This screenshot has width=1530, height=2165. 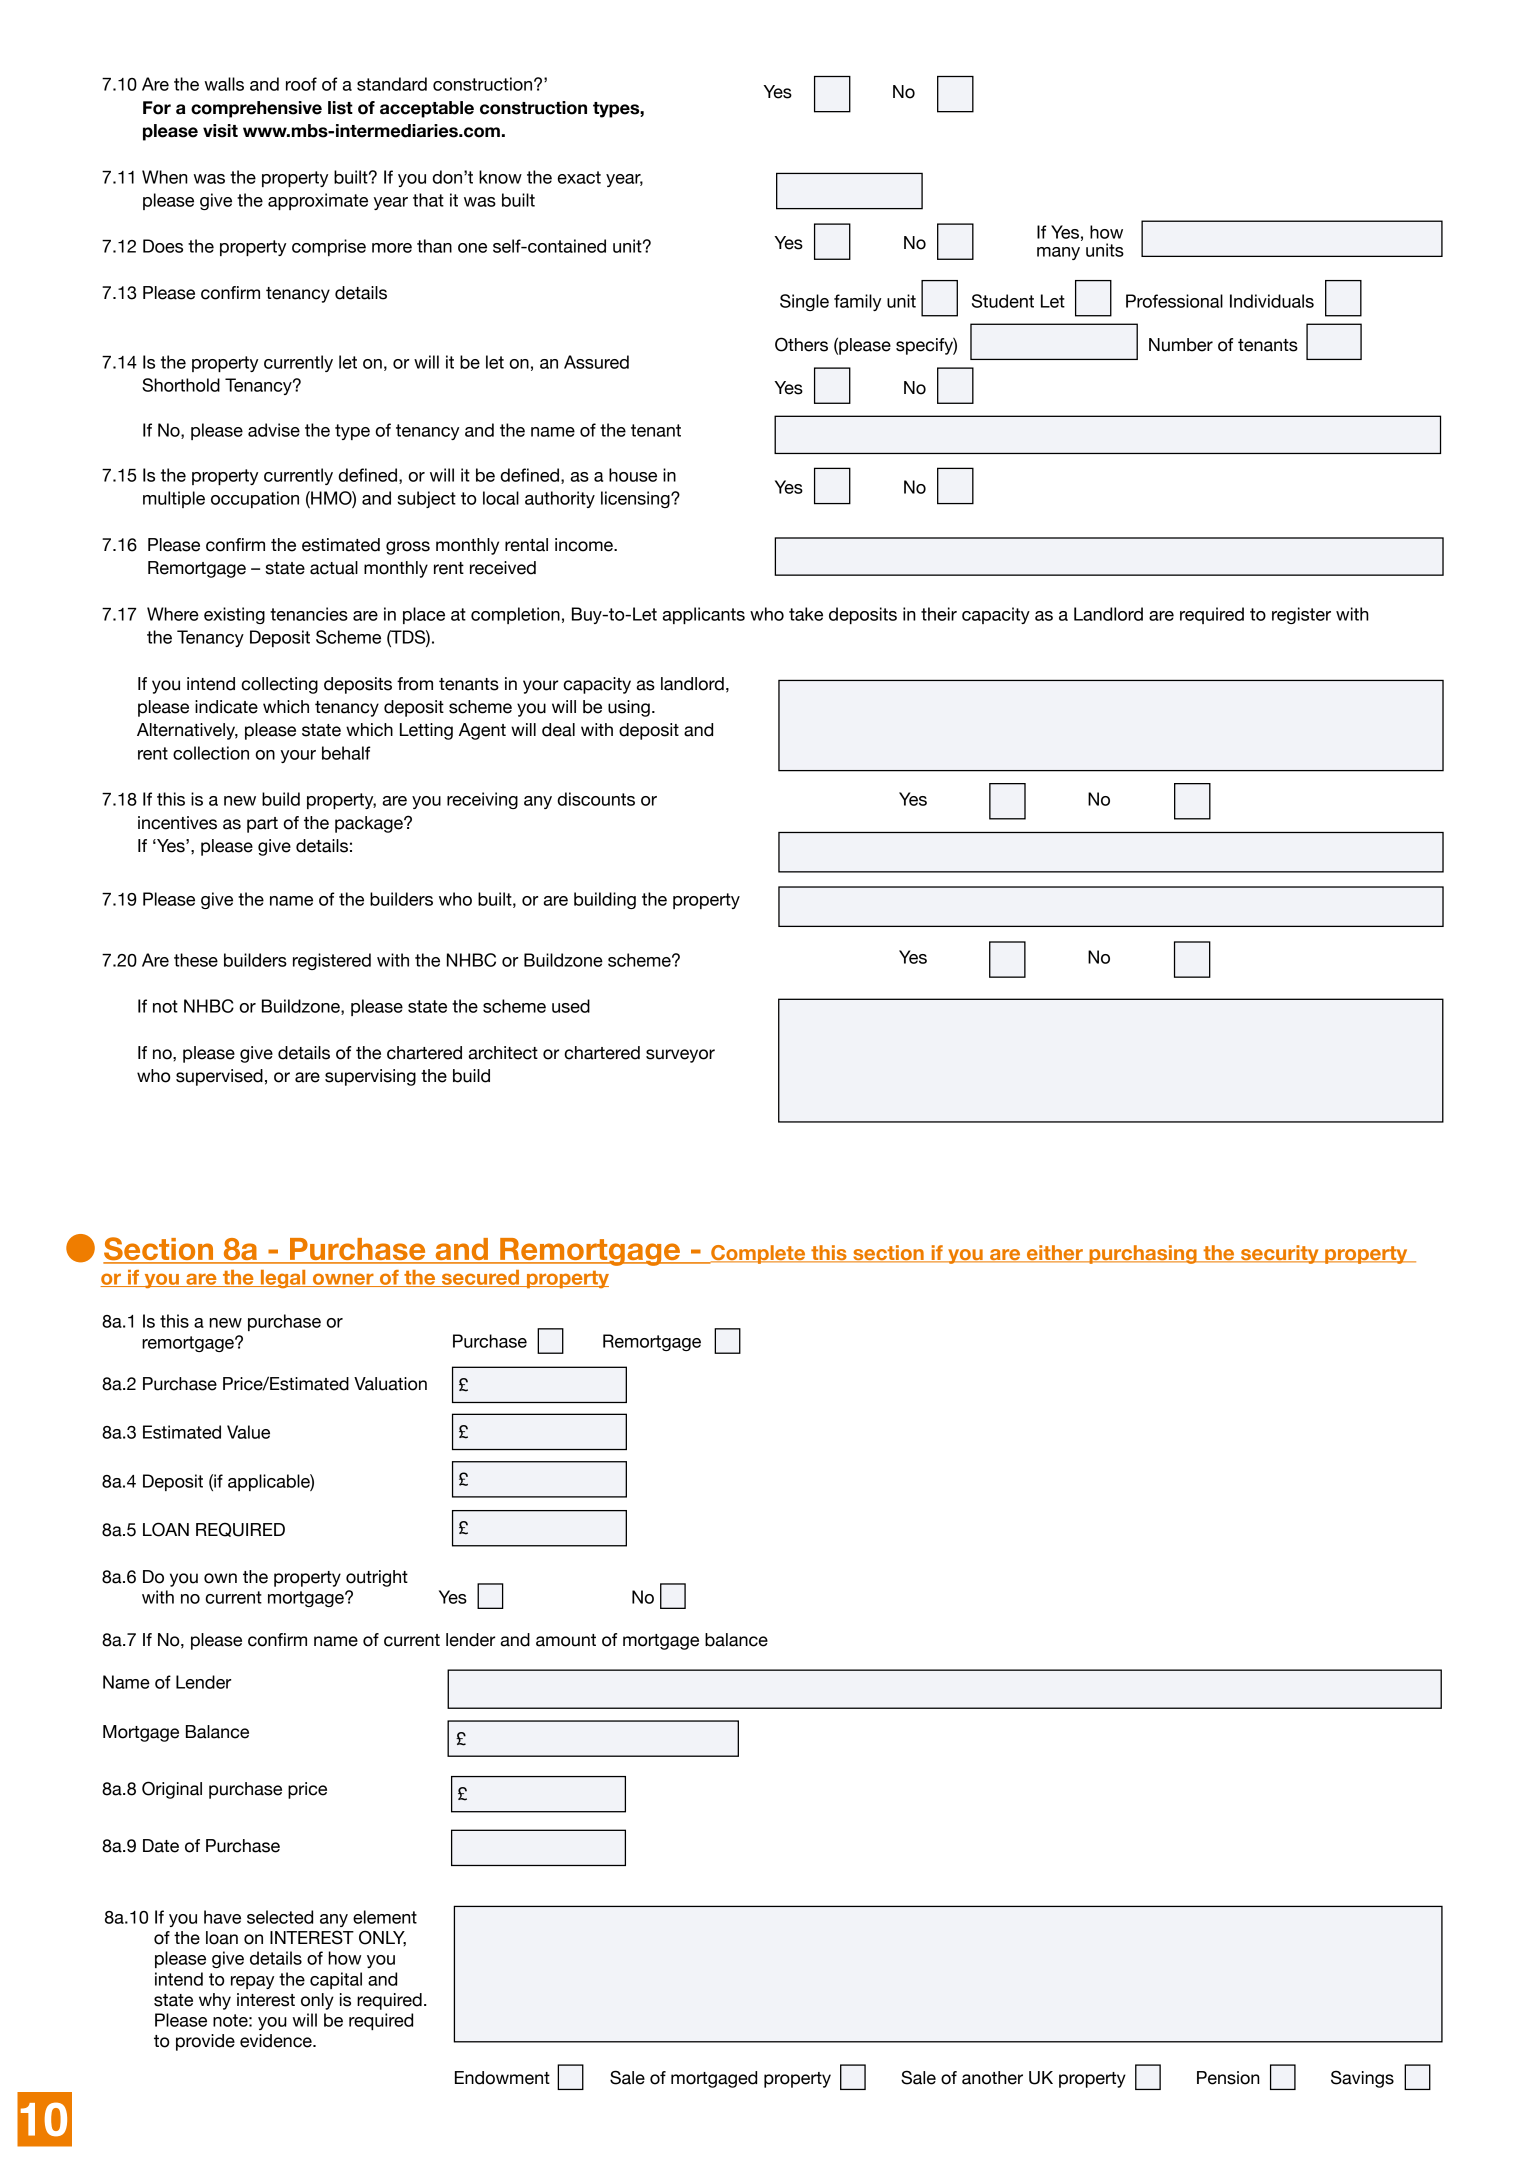 What do you see at coordinates (680, 1056) in the screenshot?
I see `surveyor` at bounding box center [680, 1056].
